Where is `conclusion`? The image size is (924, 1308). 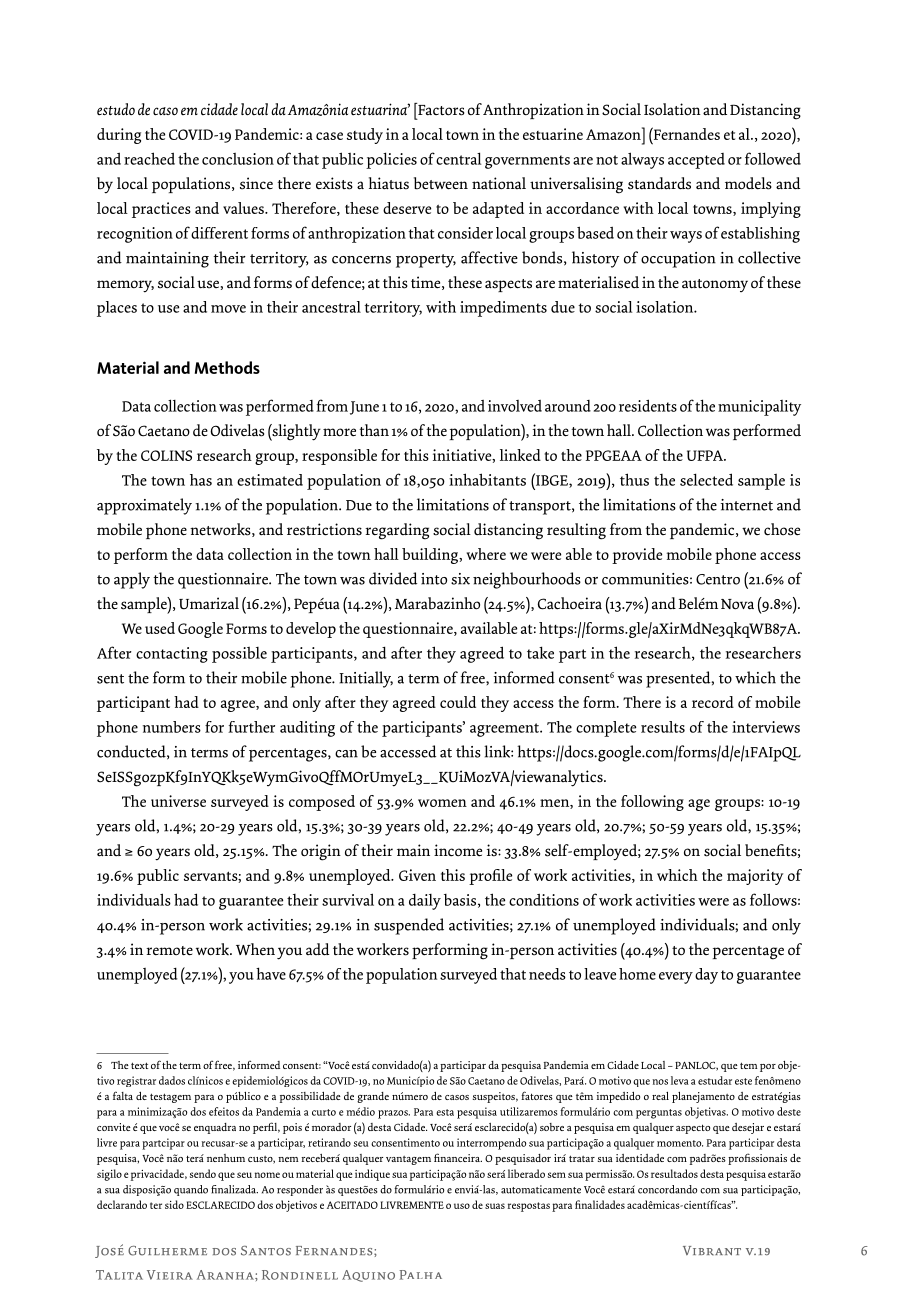 conclusion is located at coordinates (238, 159).
